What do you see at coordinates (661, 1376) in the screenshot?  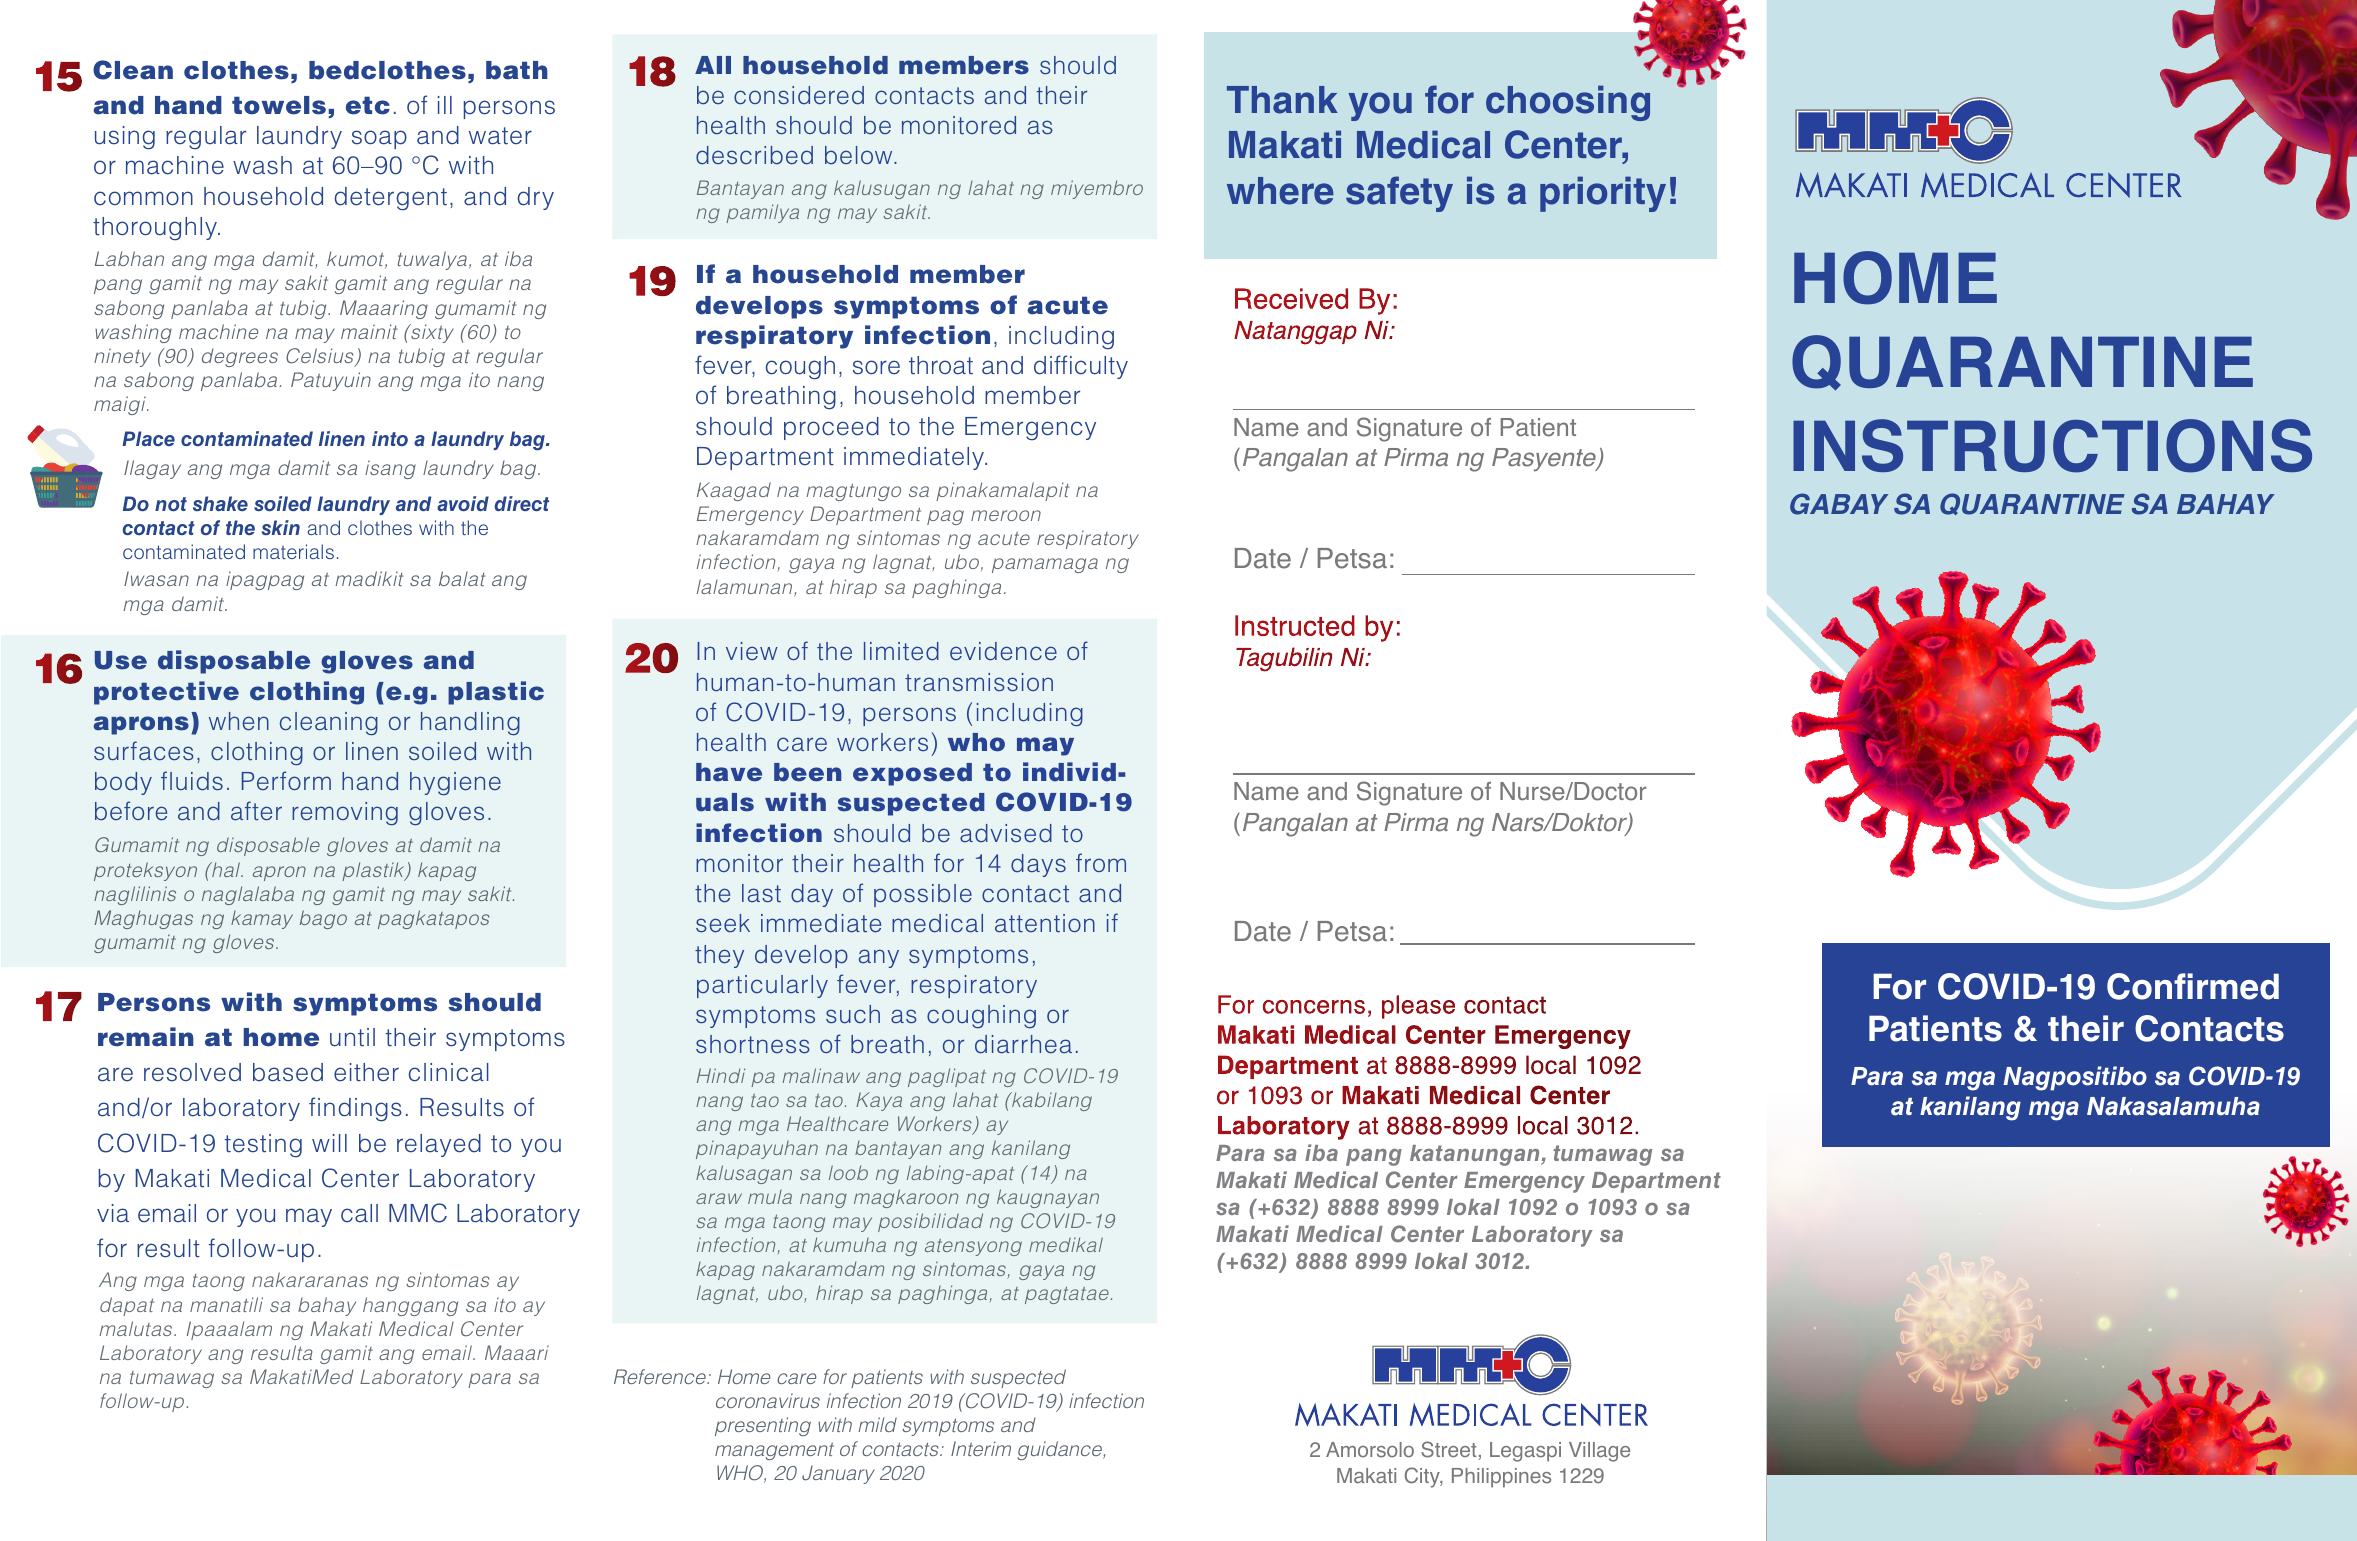 I see `Reference` at bounding box center [661, 1376].
